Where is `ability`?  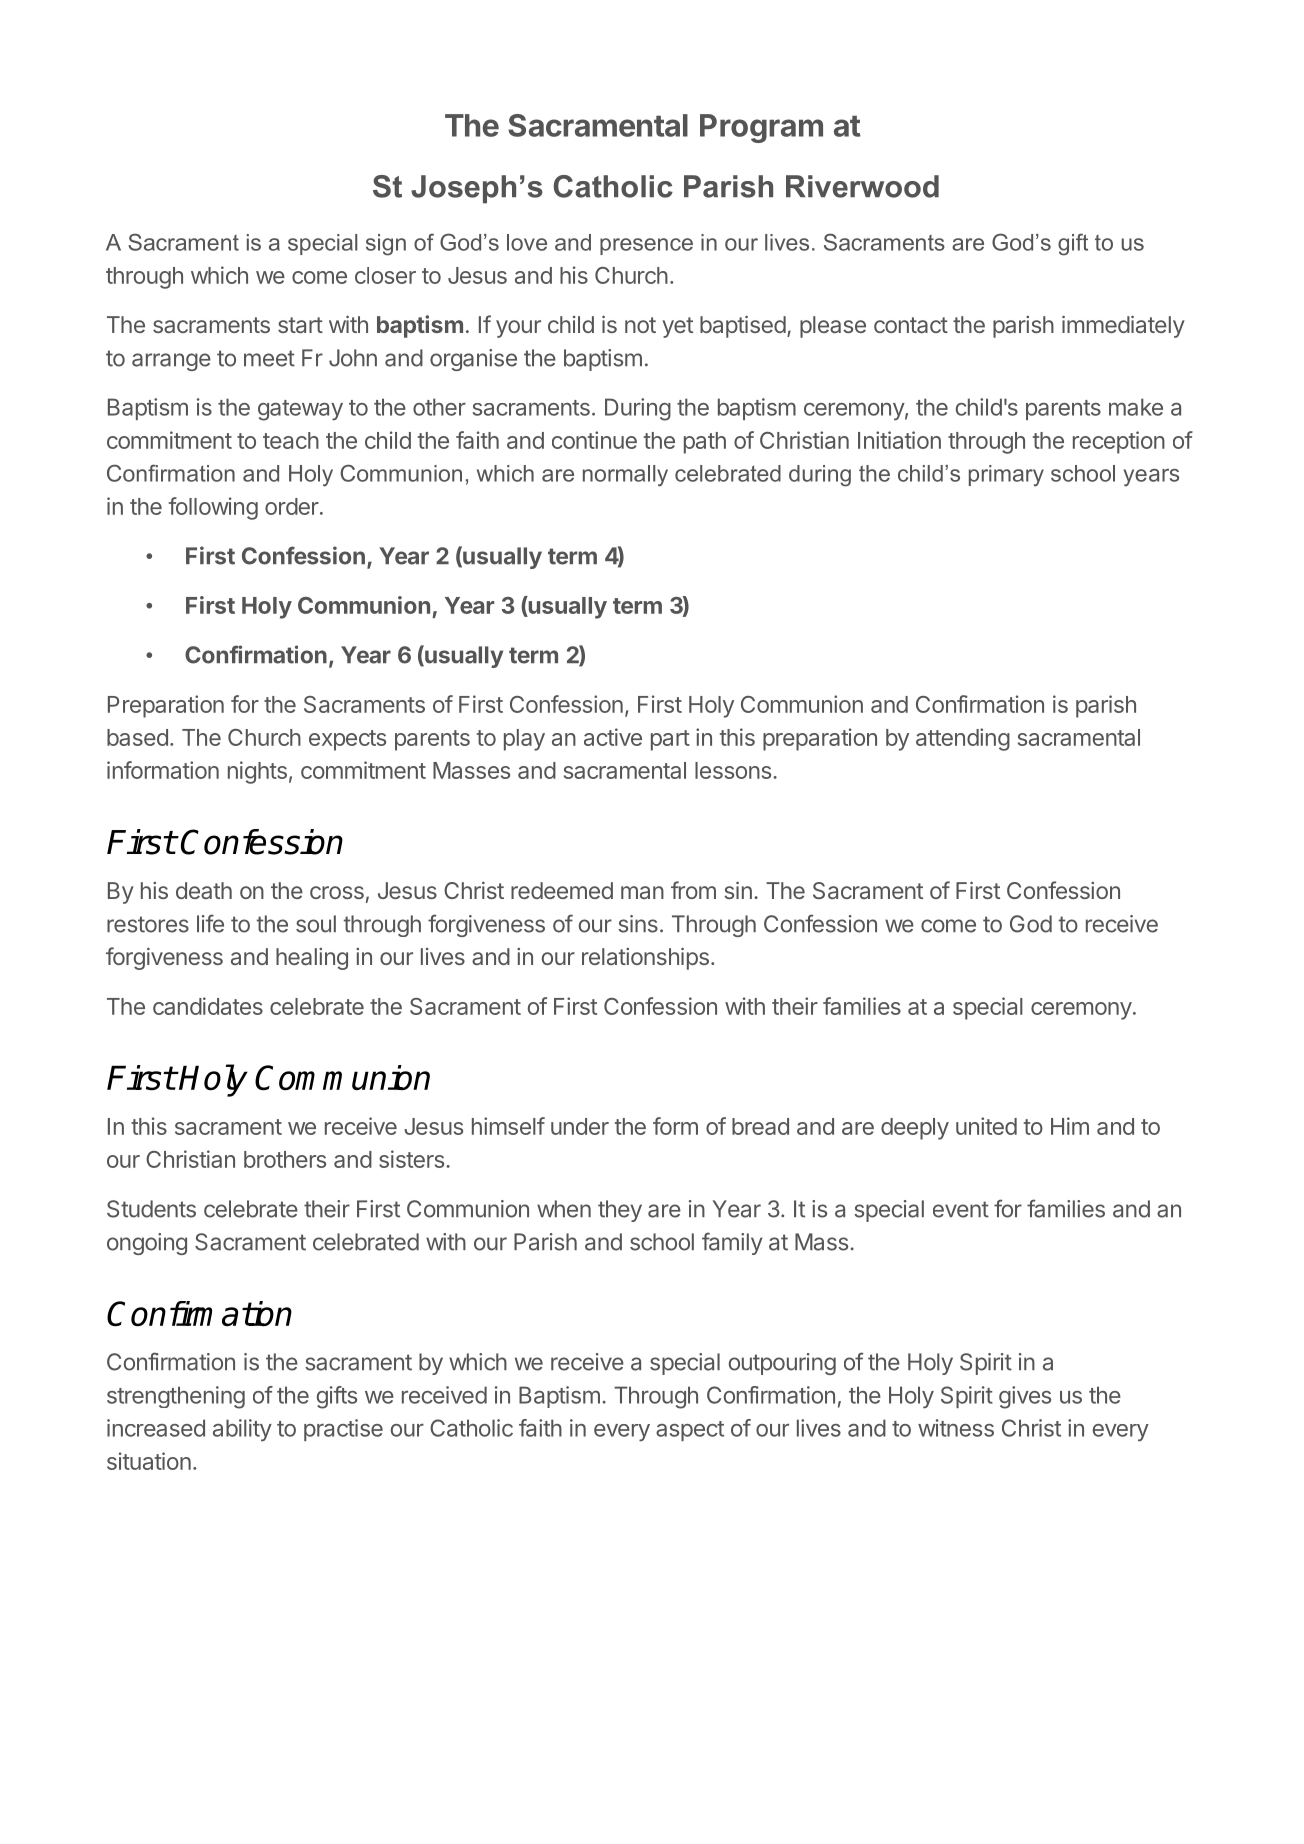 ability is located at coordinates (242, 1430).
